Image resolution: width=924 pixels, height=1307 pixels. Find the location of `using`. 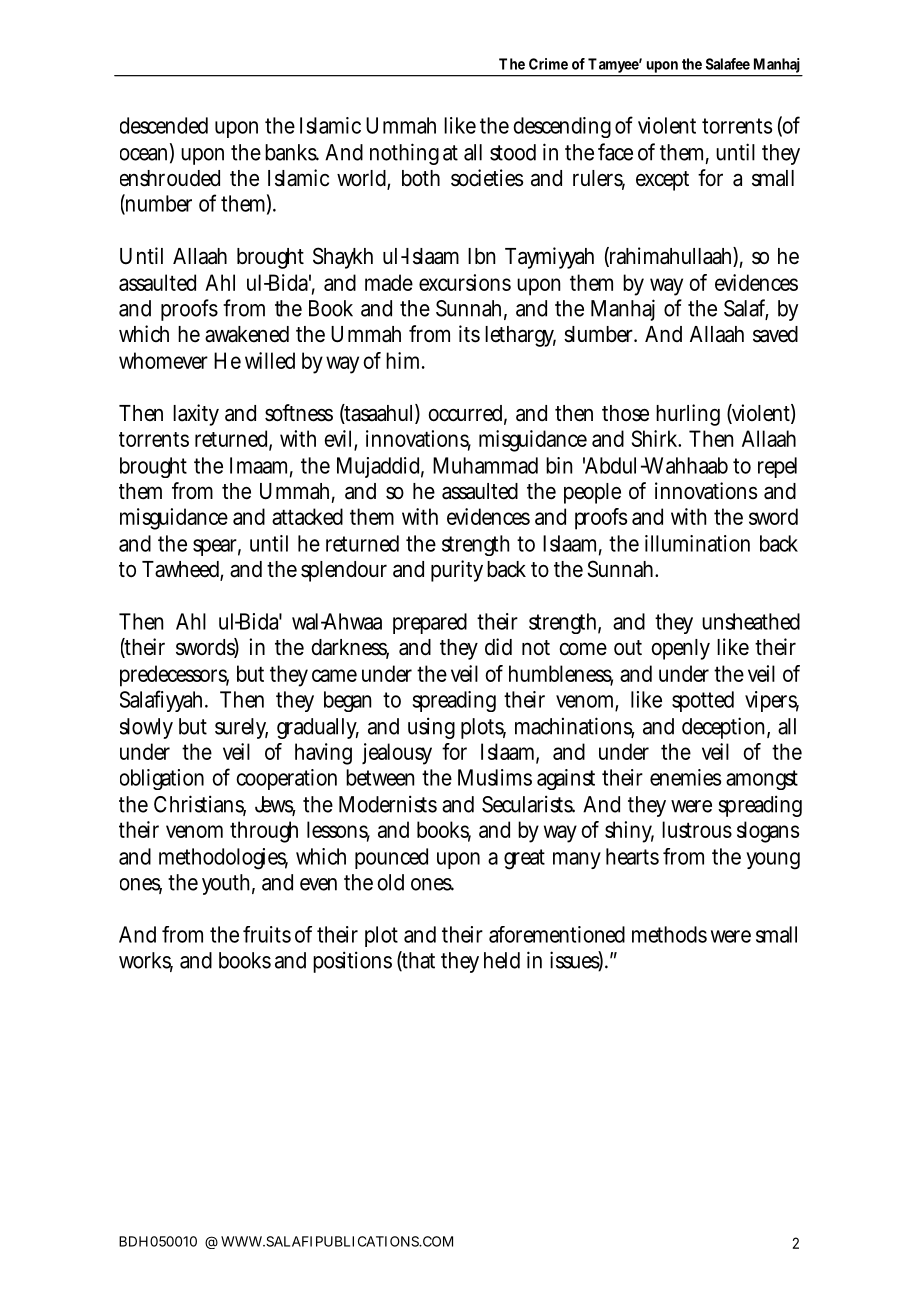

using is located at coordinates (431, 728).
